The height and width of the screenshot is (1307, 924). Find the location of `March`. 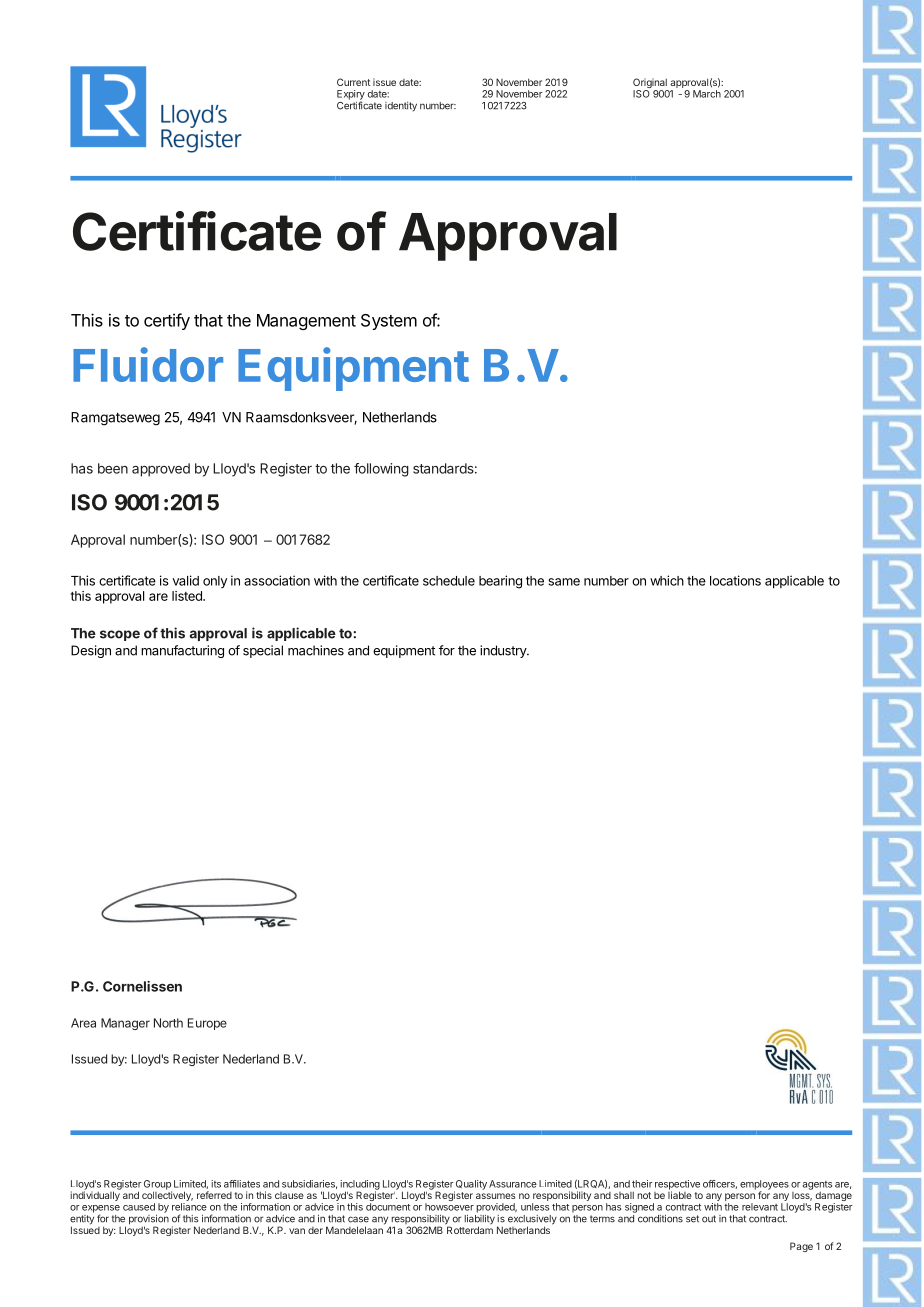

March is located at coordinates (707, 94).
